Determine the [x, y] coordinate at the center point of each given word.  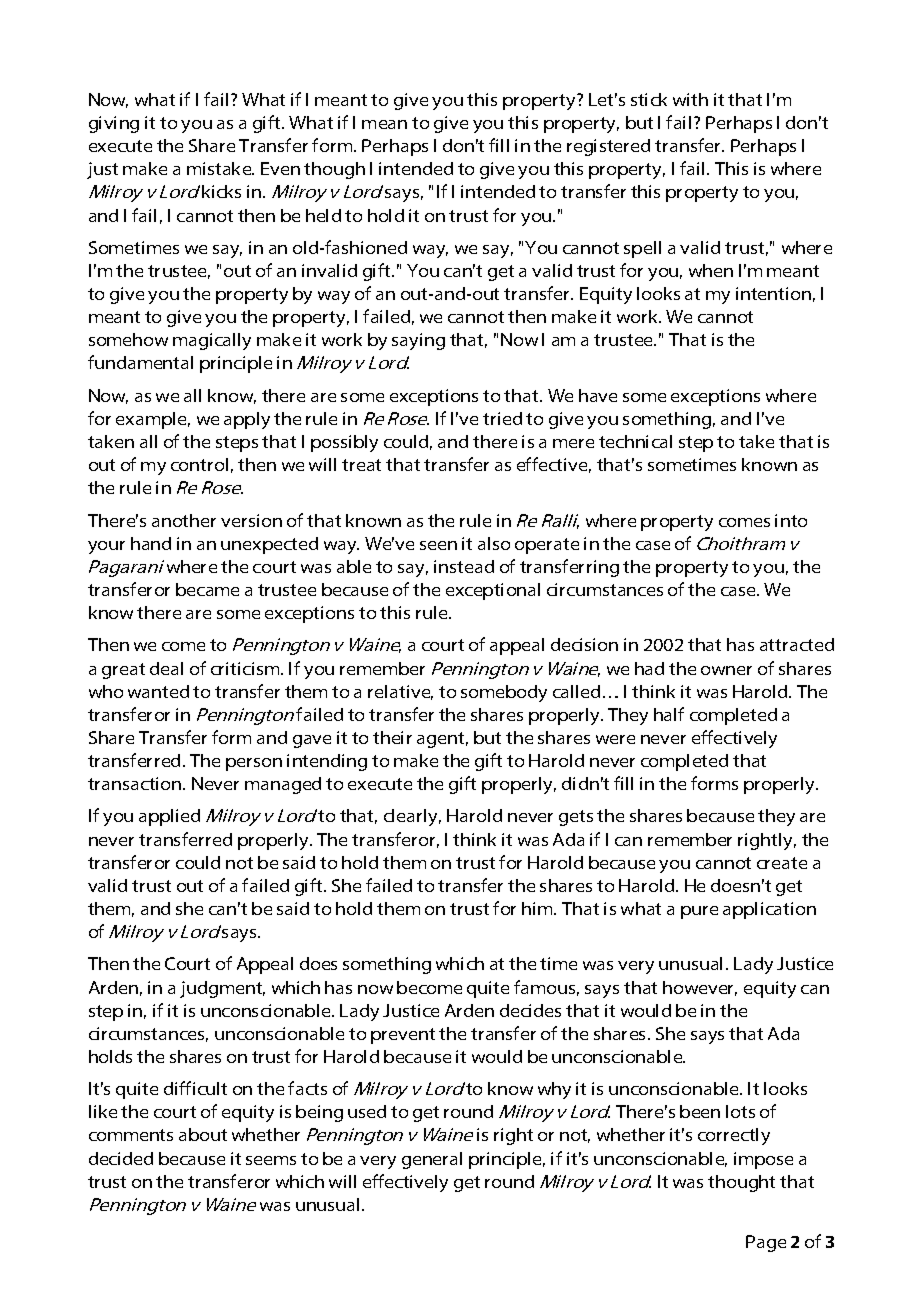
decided [121, 1158]
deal [166, 668]
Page [766, 1243]
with [690, 99]
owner [726, 670]
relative [400, 692]
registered [608, 147]
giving [114, 124]
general [432, 1160]
